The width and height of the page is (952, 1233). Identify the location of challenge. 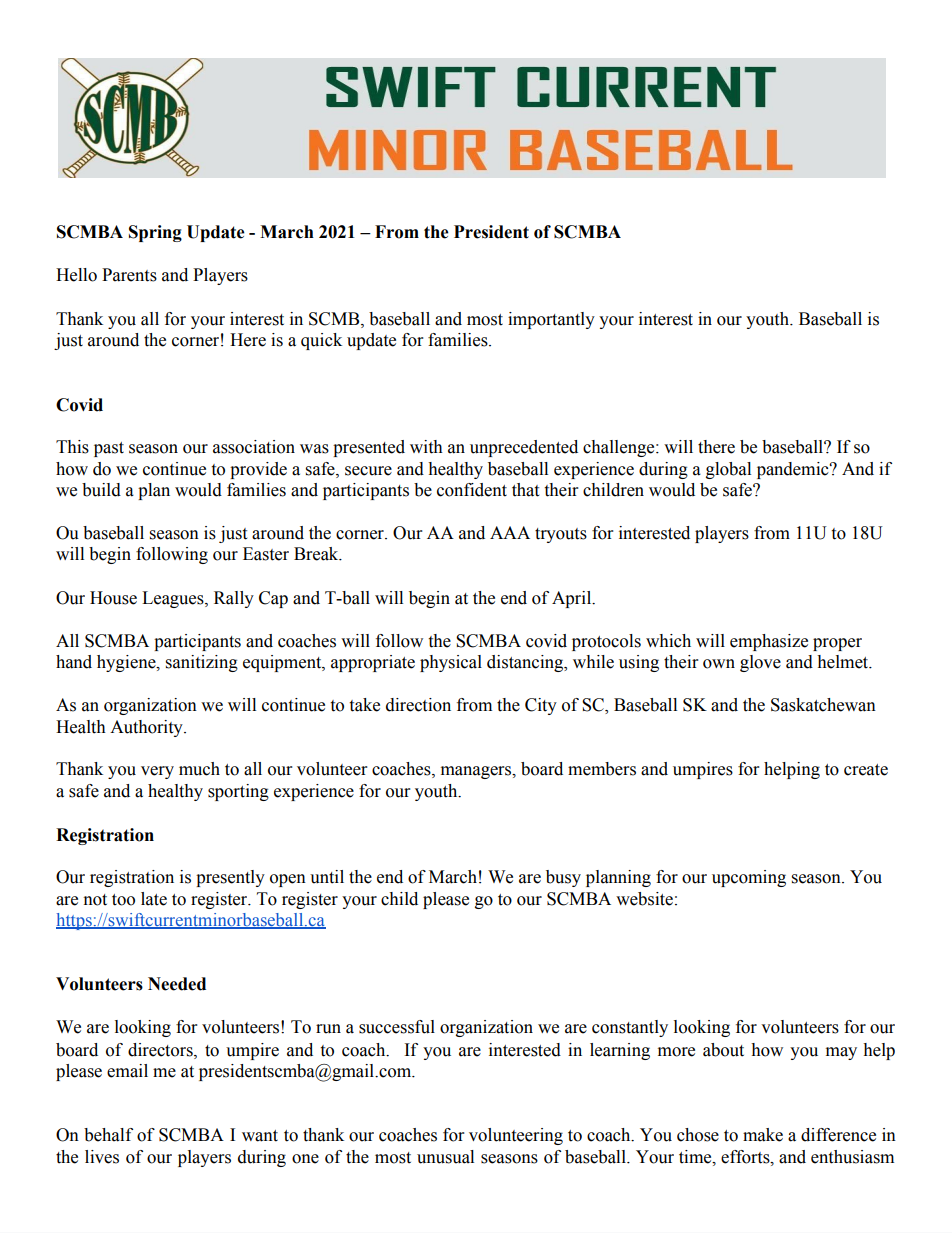
(620, 448).
